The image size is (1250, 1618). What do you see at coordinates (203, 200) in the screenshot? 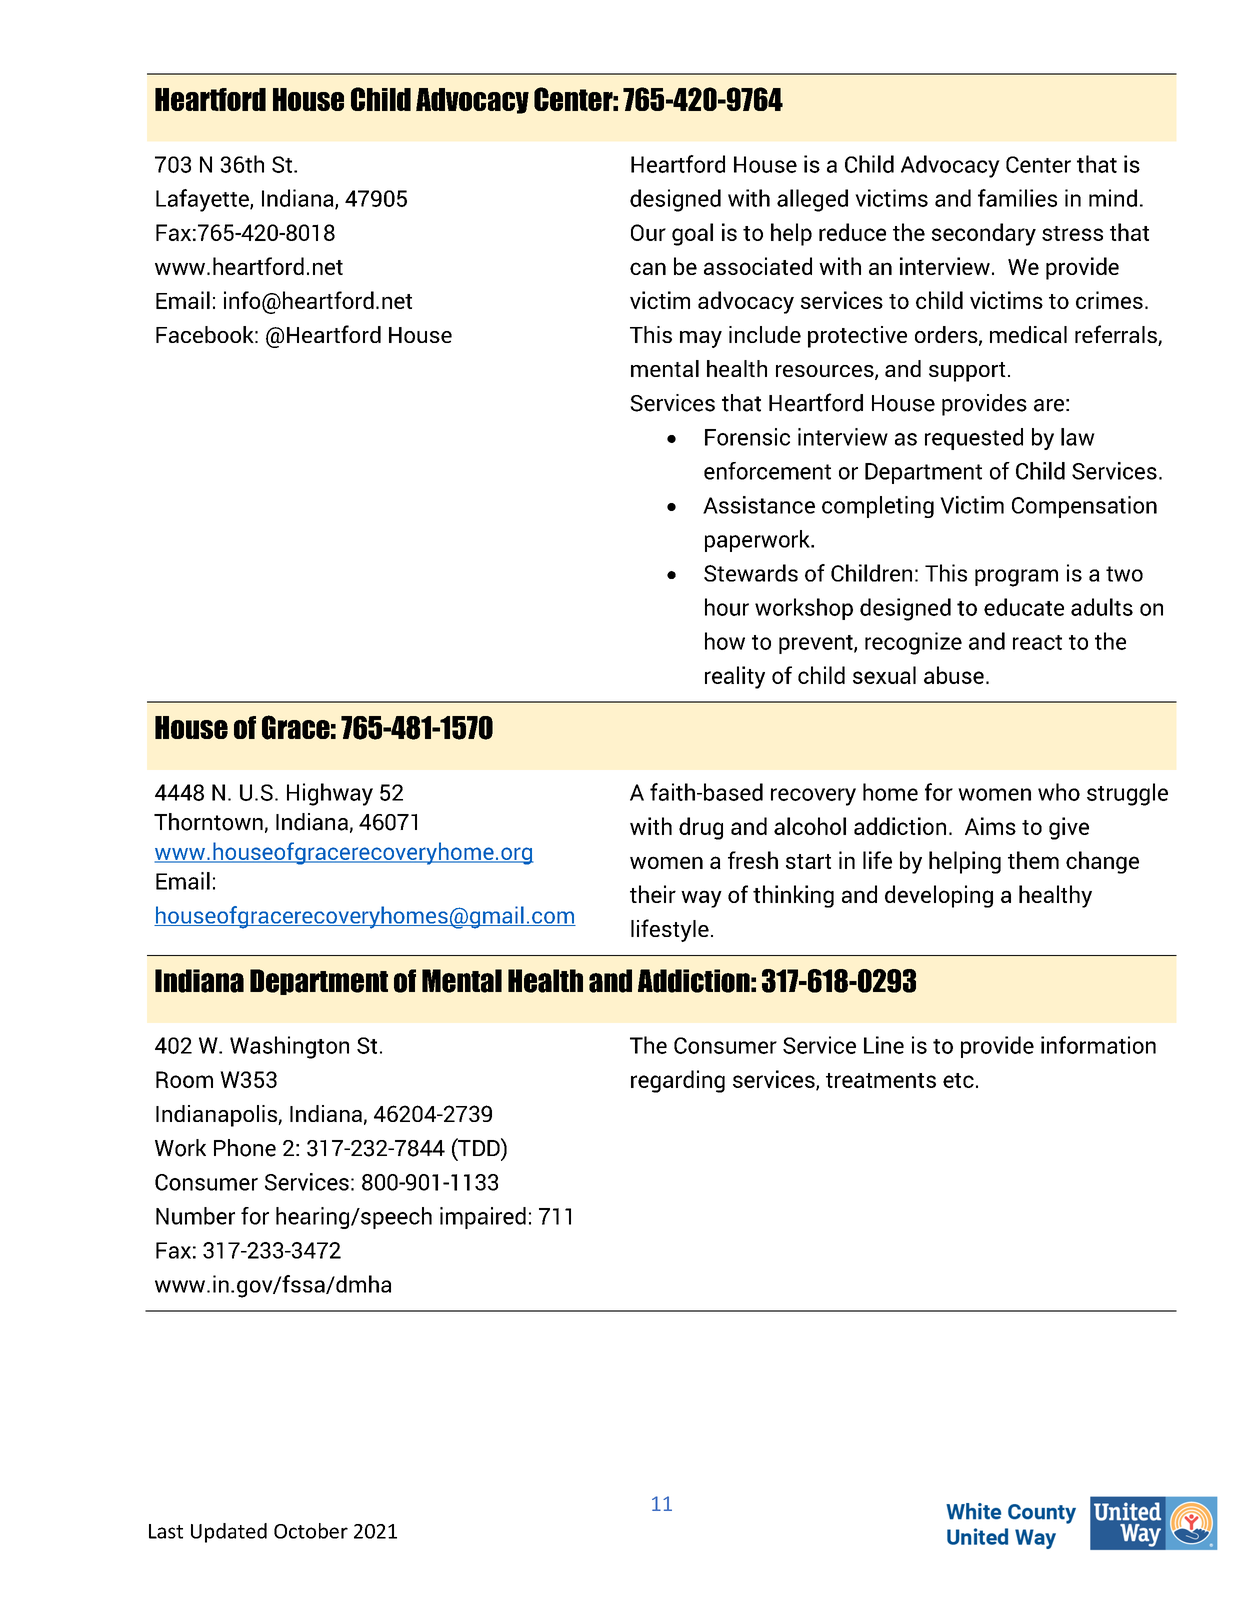
I see `Lafayette` at bounding box center [203, 200].
